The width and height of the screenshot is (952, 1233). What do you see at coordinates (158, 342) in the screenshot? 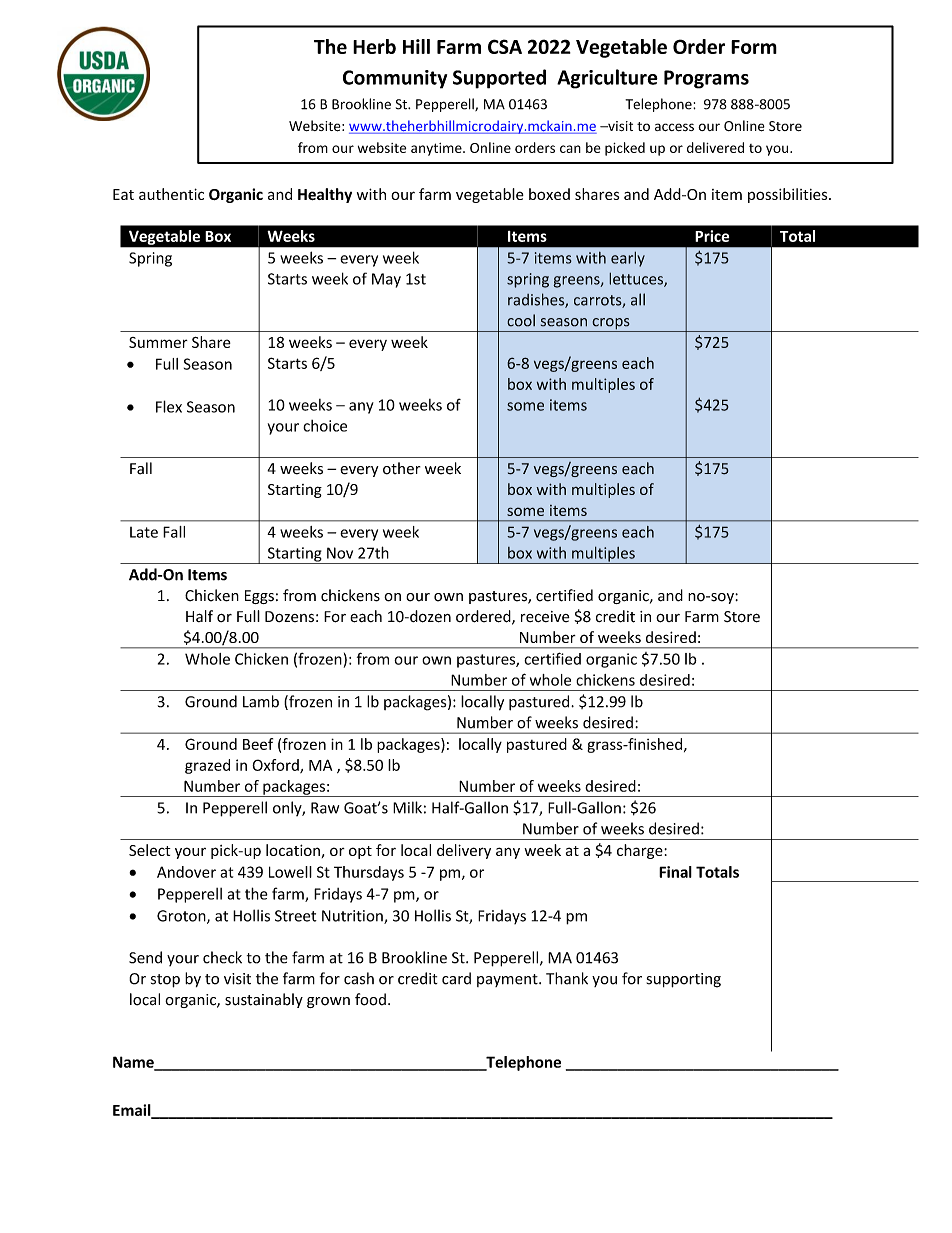
I see `Summer` at bounding box center [158, 342].
